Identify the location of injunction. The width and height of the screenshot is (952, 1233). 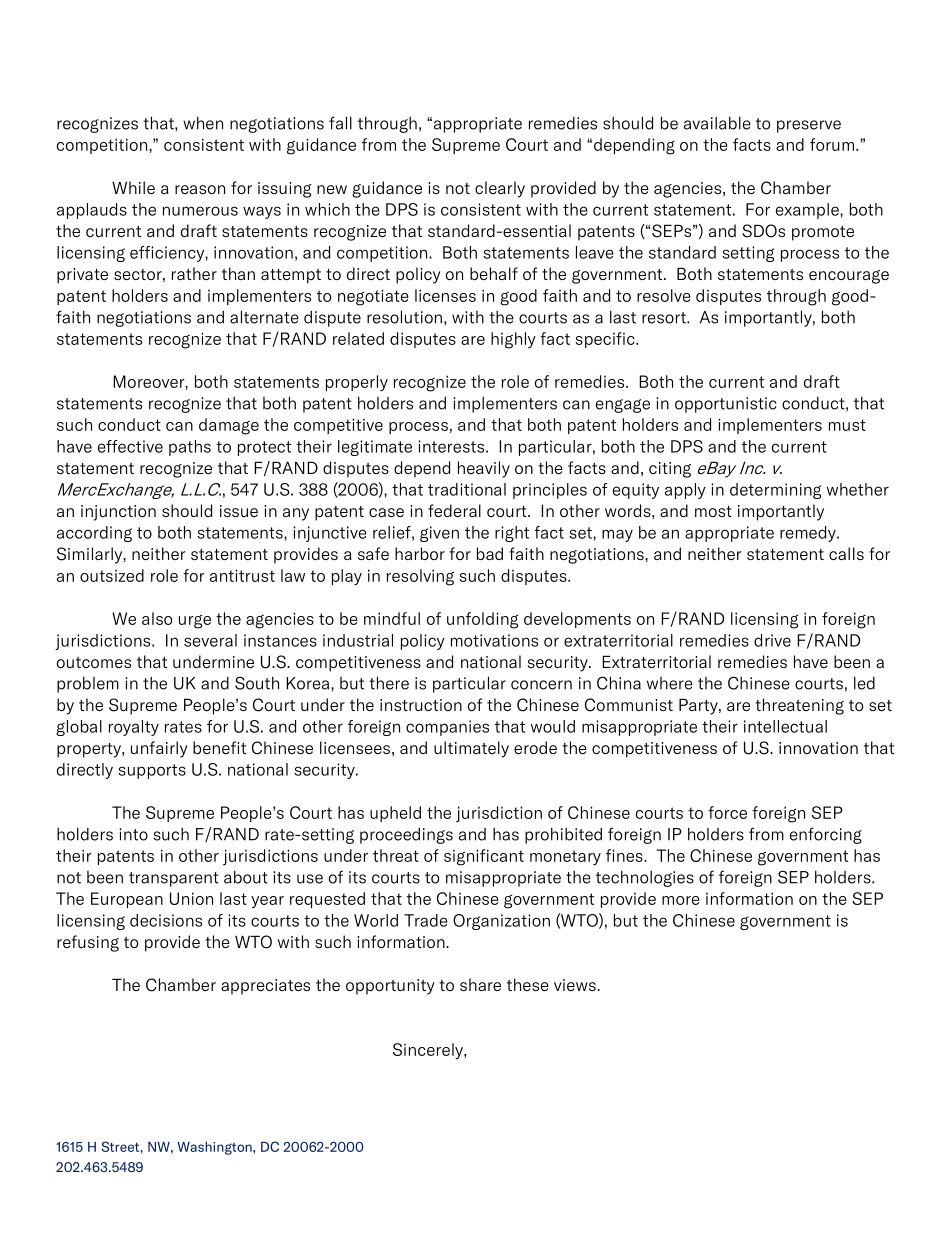
(118, 513).
